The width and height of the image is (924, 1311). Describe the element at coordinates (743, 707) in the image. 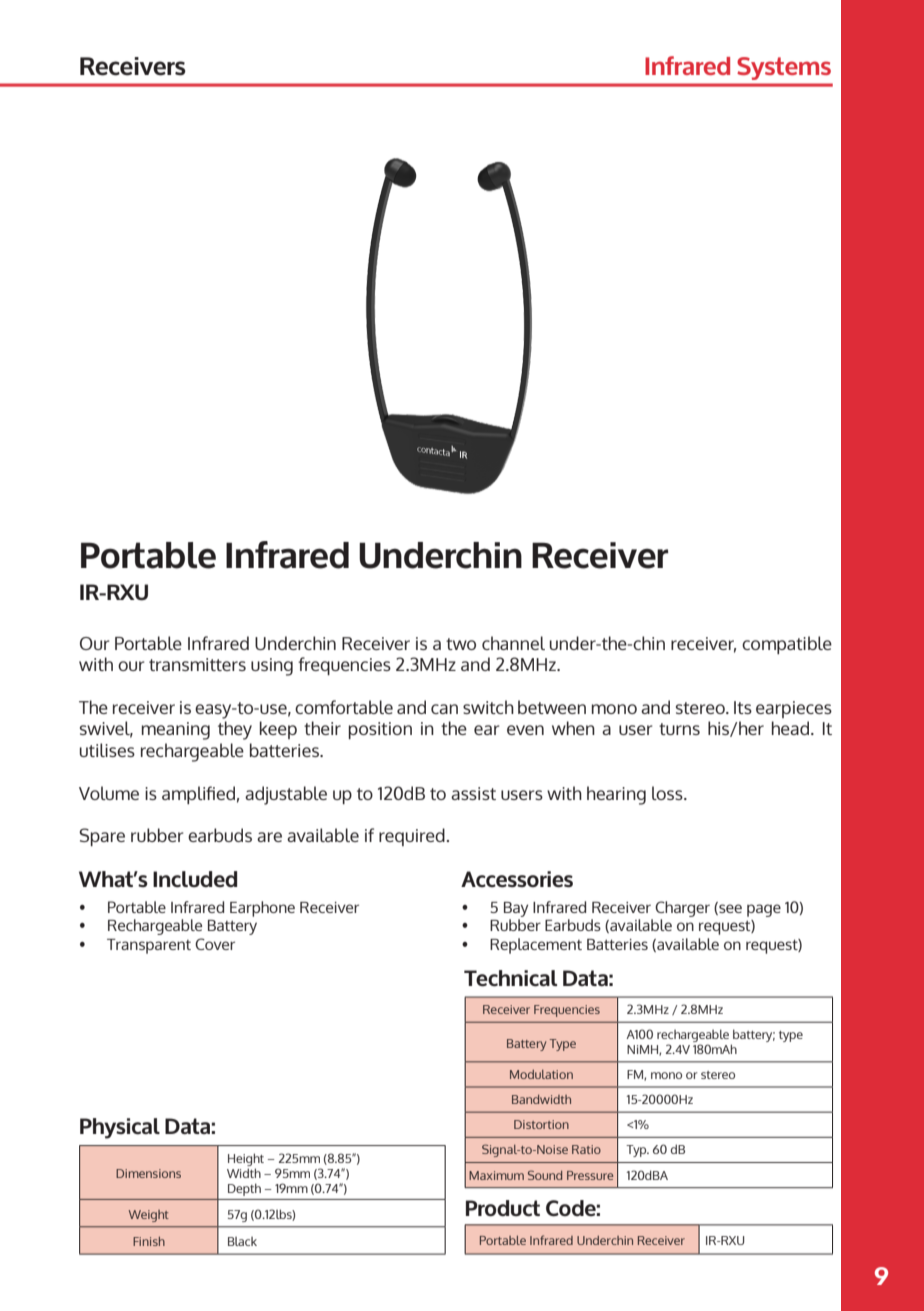

I see `Its` at that location.
